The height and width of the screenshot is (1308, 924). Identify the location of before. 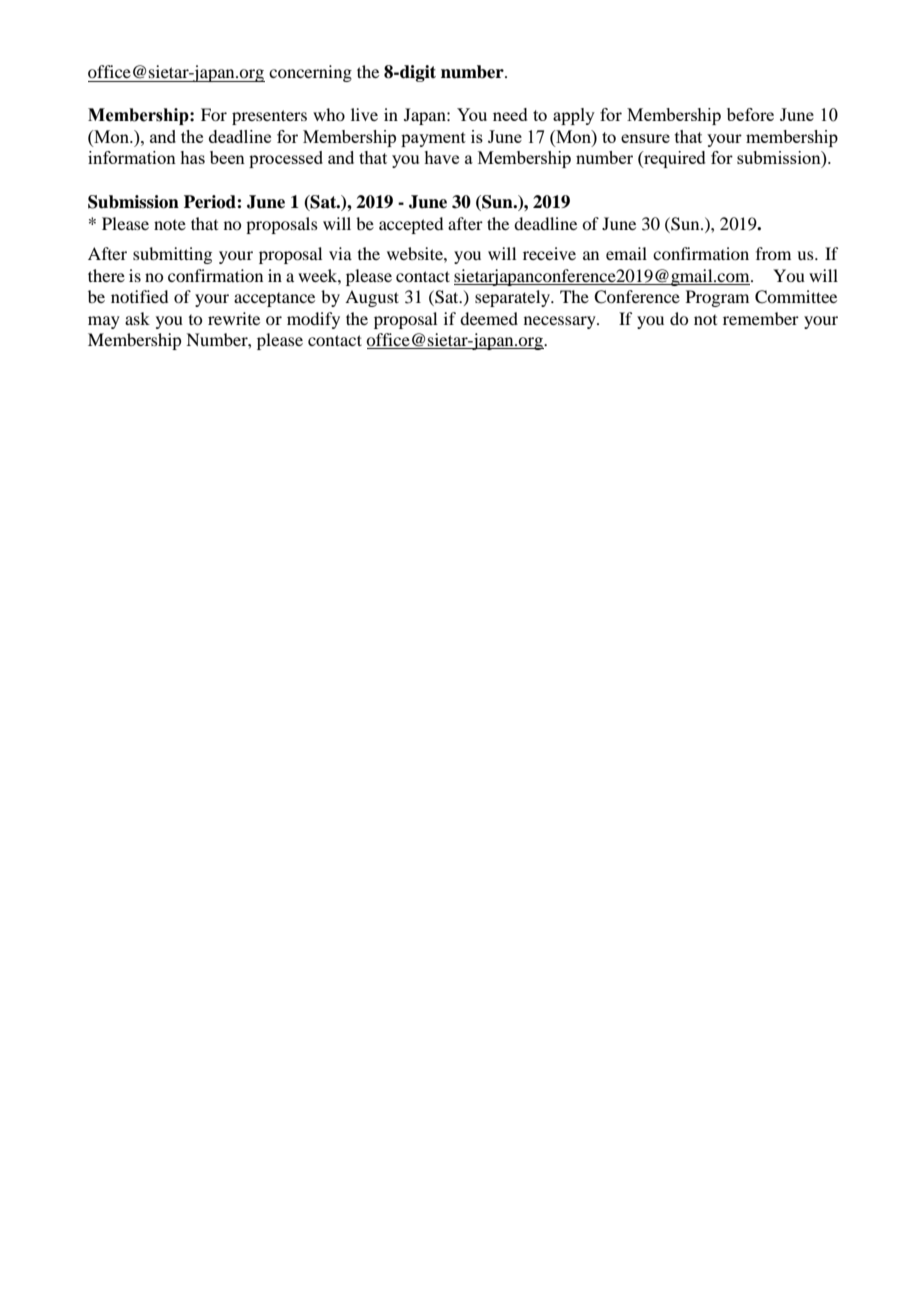
(750, 114).
